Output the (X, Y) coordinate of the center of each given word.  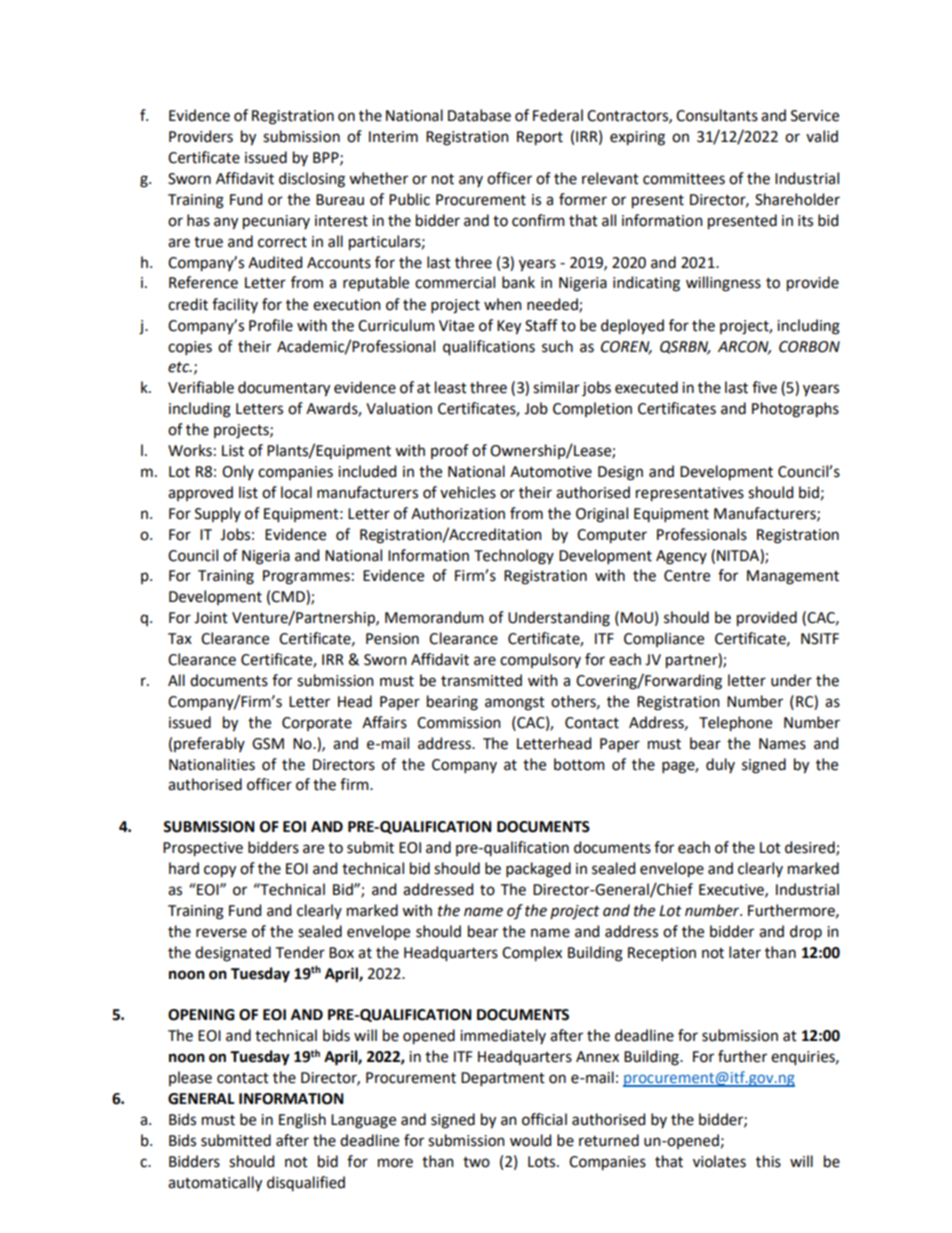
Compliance (664, 639)
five (764, 387)
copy (220, 871)
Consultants (717, 115)
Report (540, 138)
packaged (538, 870)
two (476, 1162)
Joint (211, 618)
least (451, 387)
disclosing (312, 180)
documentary (284, 389)
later (745, 952)
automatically (215, 1184)
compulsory (540, 660)
